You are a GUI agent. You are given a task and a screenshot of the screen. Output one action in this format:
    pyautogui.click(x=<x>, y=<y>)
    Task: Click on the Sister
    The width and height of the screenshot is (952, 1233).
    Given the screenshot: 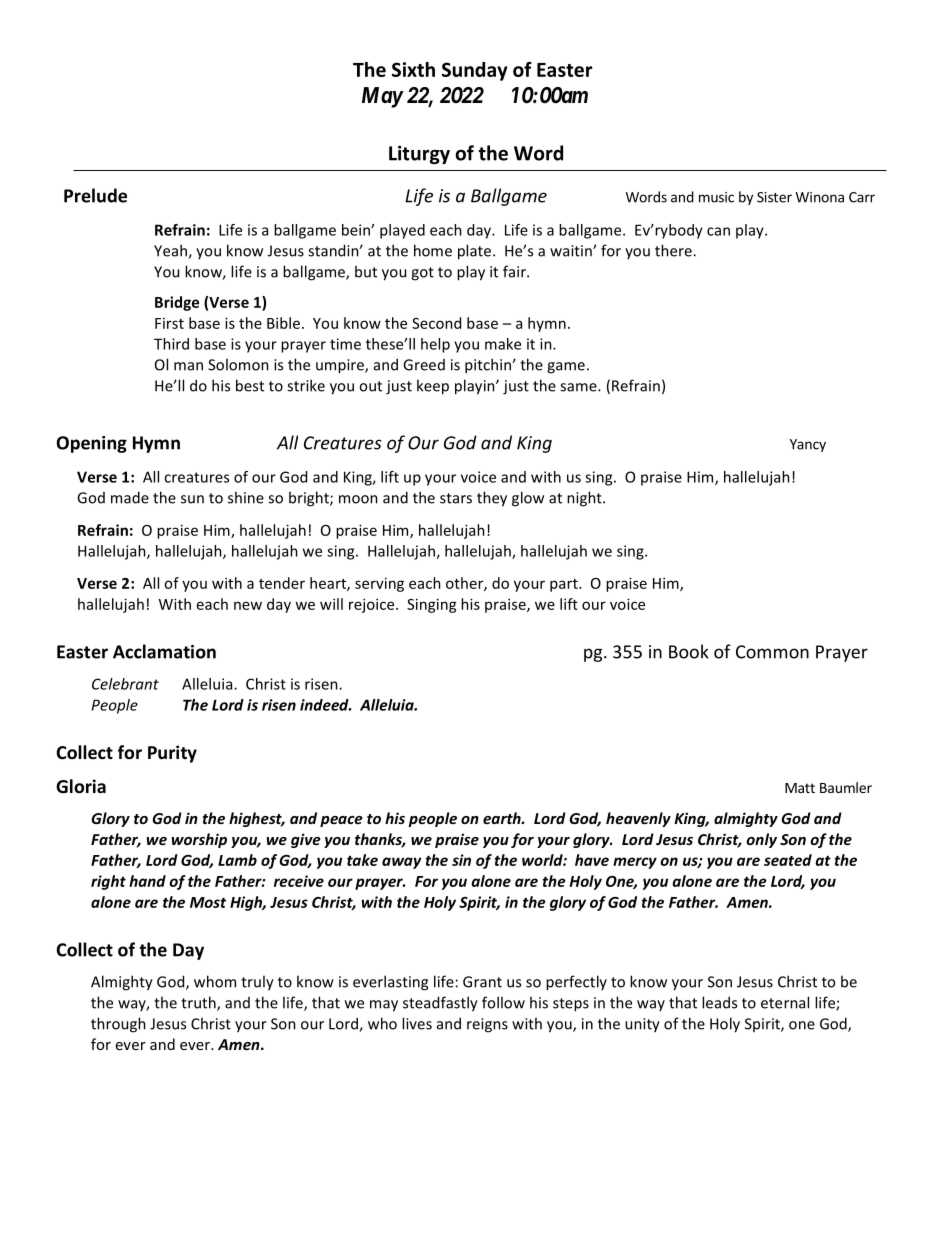 What is the action you would take?
    pyautogui.click(x=774, y=197)
